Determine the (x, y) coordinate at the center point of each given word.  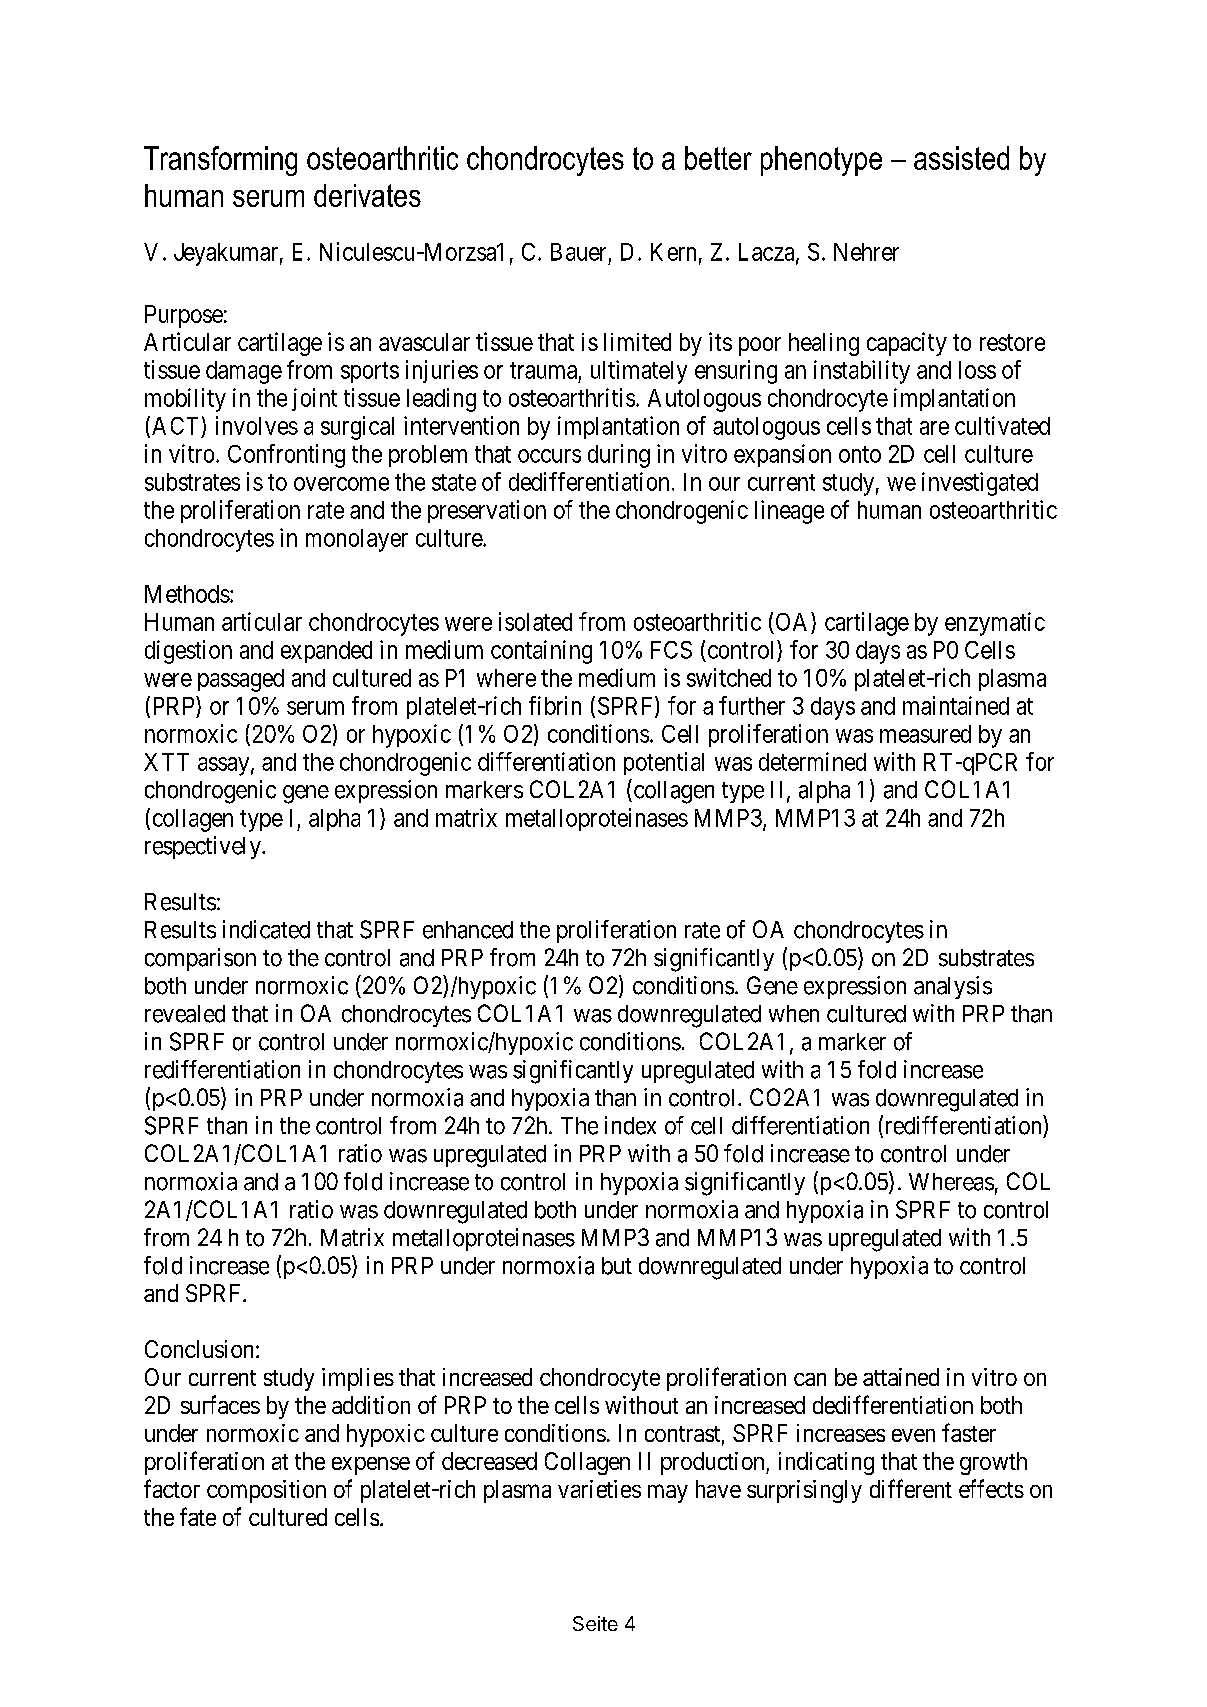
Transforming (220, 161)
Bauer (578, 252)
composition (266, 1491)
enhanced (468, 930)
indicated (266, 929)
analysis (953, 987)
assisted (961, 158)
